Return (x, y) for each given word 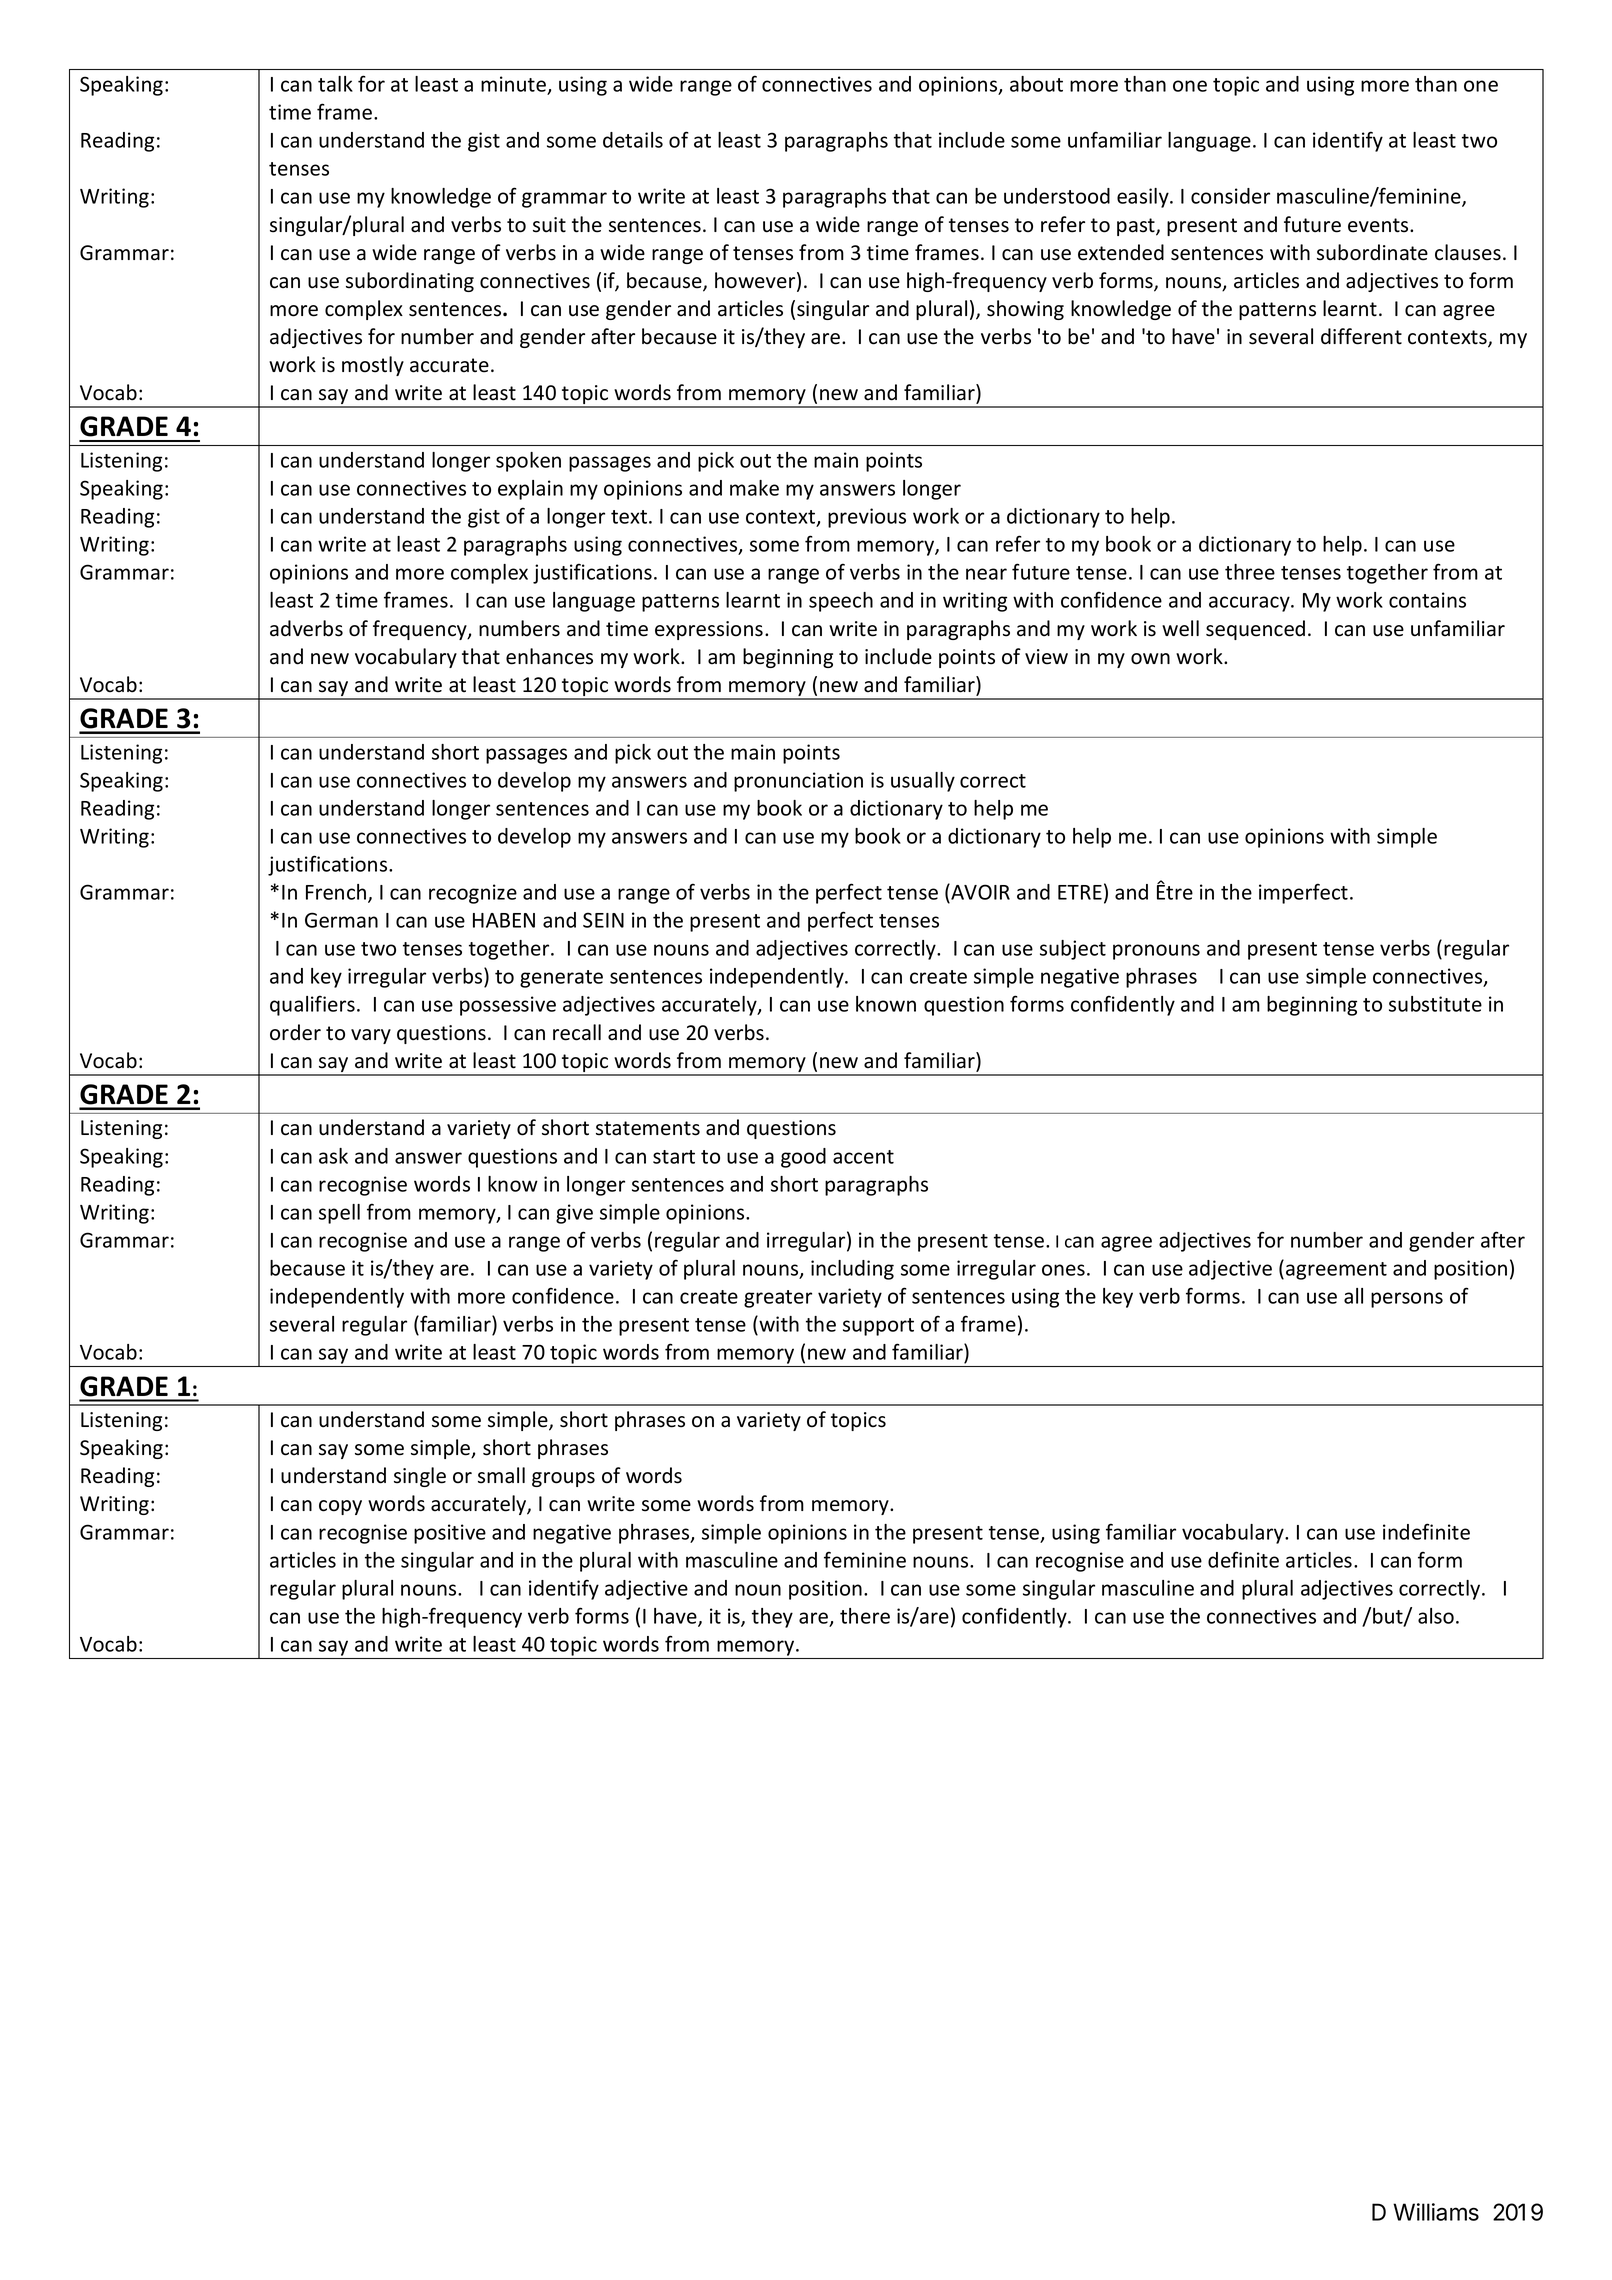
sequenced (1255, 630)
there (865, 1616)
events (1379, 225)
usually (923, 782)
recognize (473, 894)
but (1389, 1617)
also (1436, 1616)
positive (450, 1534)
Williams (1436, 2212)
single (420, 1477)
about (1036, 84)
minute (513, 84)
